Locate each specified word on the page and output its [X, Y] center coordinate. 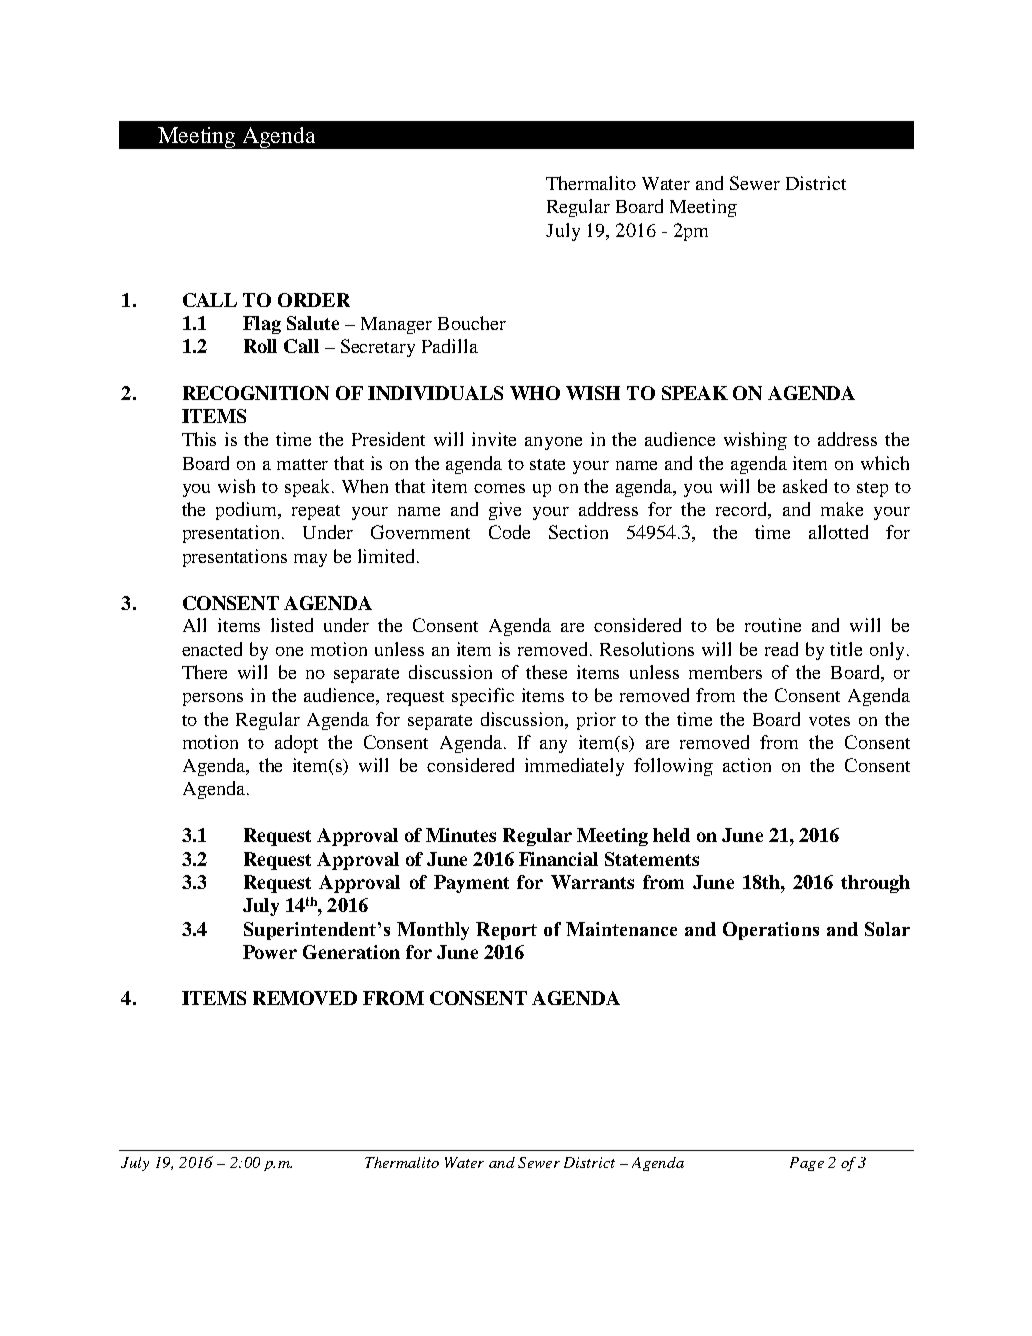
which [885, 463]
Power [270, 952]
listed [292, 625]
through [875, 884]
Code [509, 532]
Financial [558, 859]
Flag [262, 325]
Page [807, 1164]
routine [773, 625]
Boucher [472, 323]
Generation [351, 952]
